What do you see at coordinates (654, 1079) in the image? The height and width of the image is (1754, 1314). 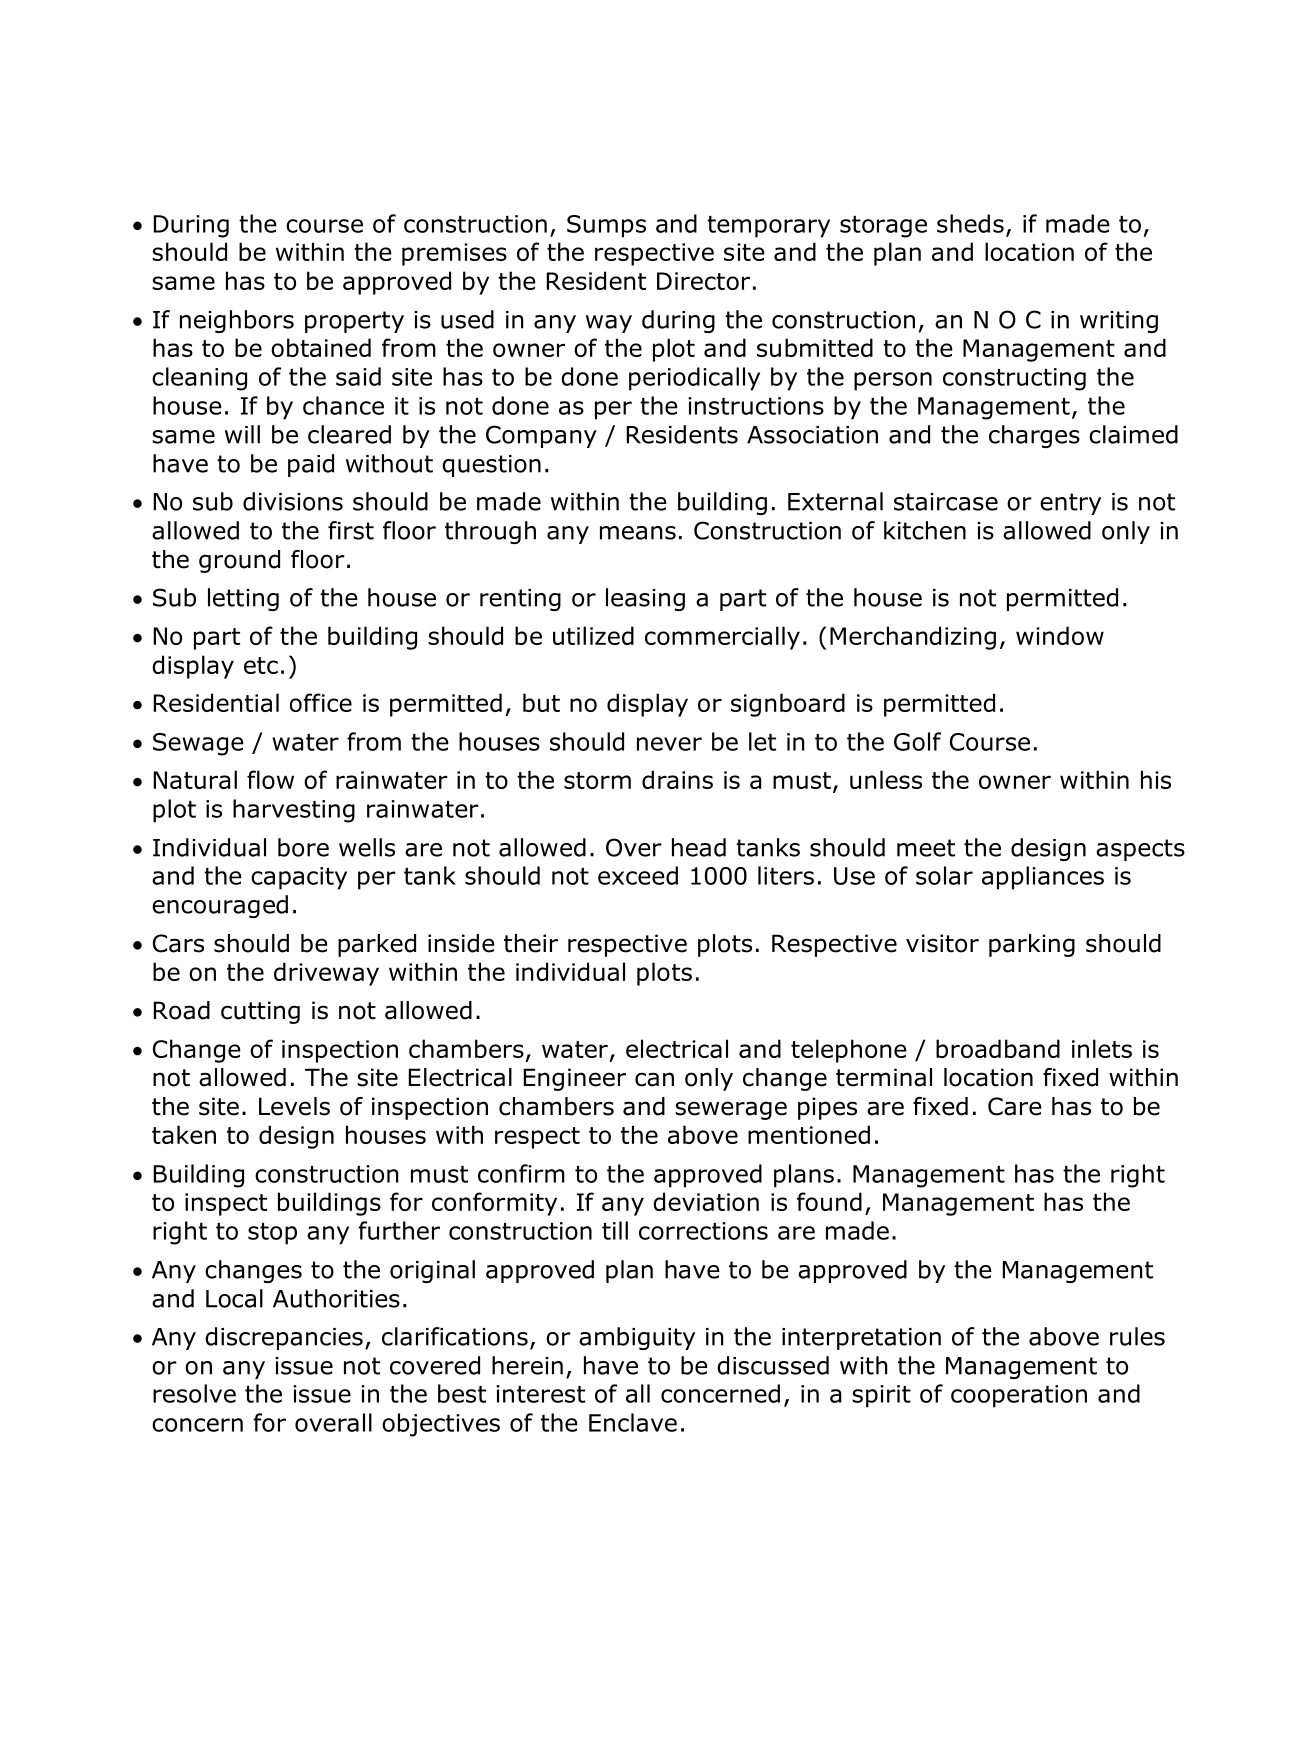 I see `can` at bounding box center [654, 1079].
